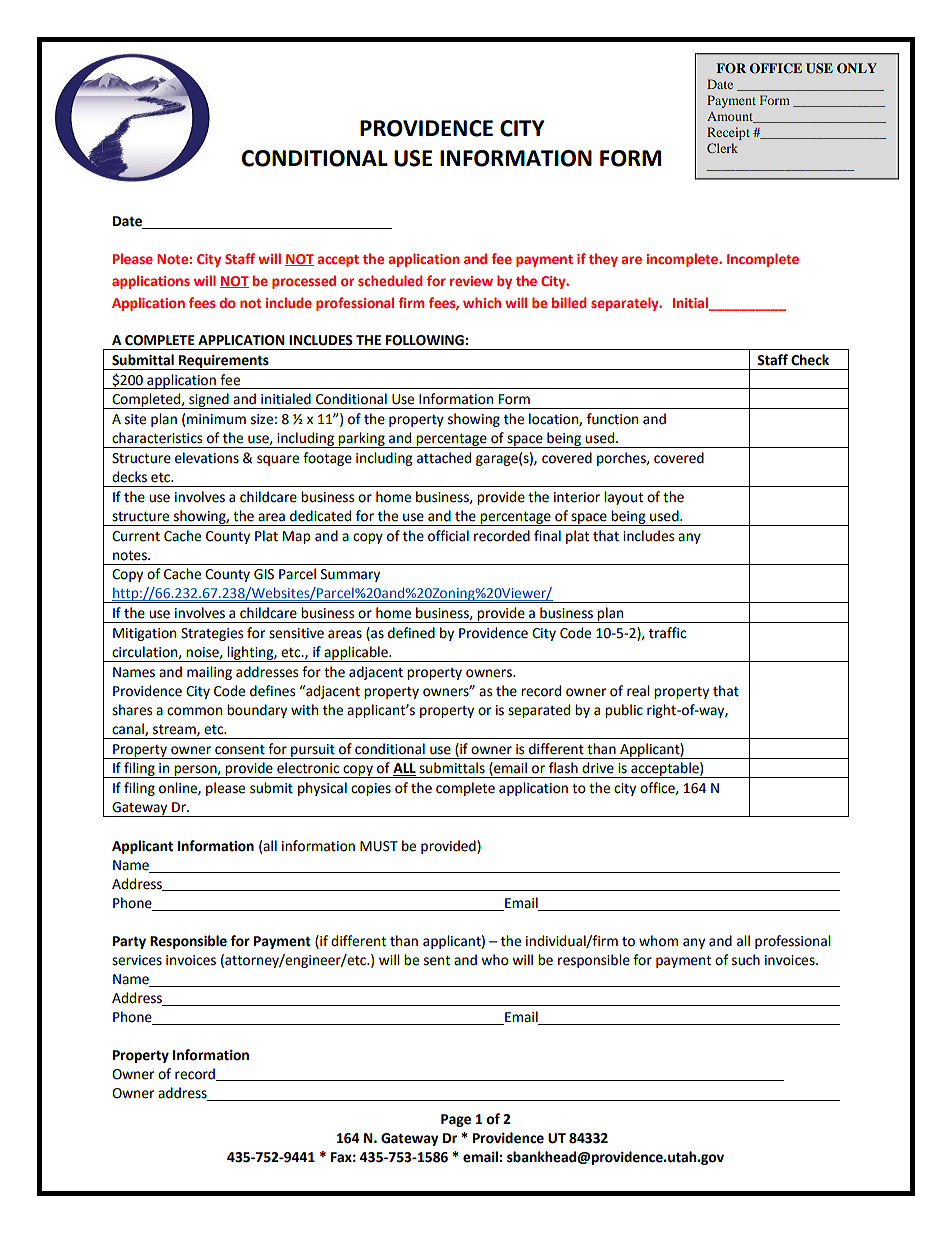  I want to click on which, so click(482, 302).
